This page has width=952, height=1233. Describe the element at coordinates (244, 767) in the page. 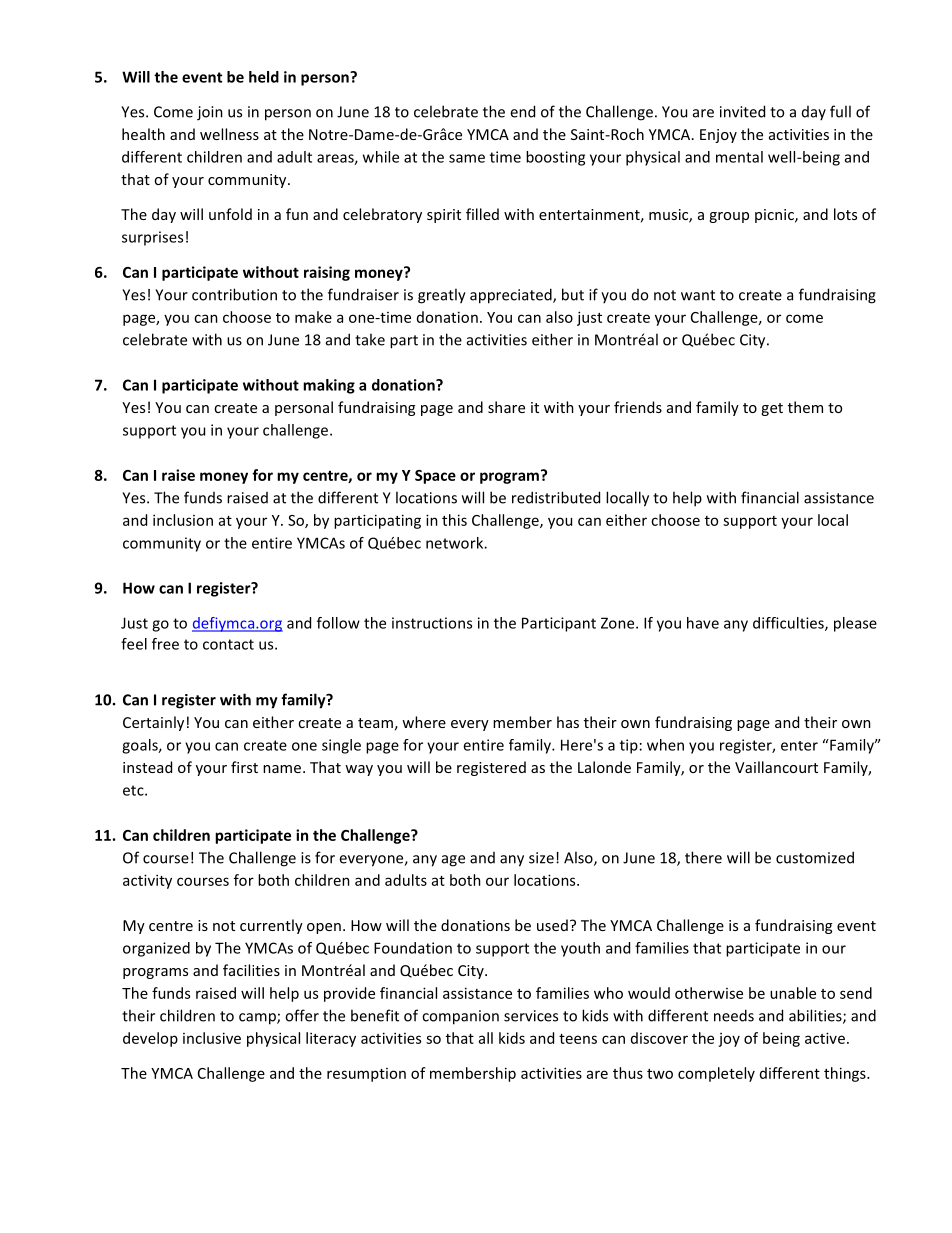

I see `first` at that location.
